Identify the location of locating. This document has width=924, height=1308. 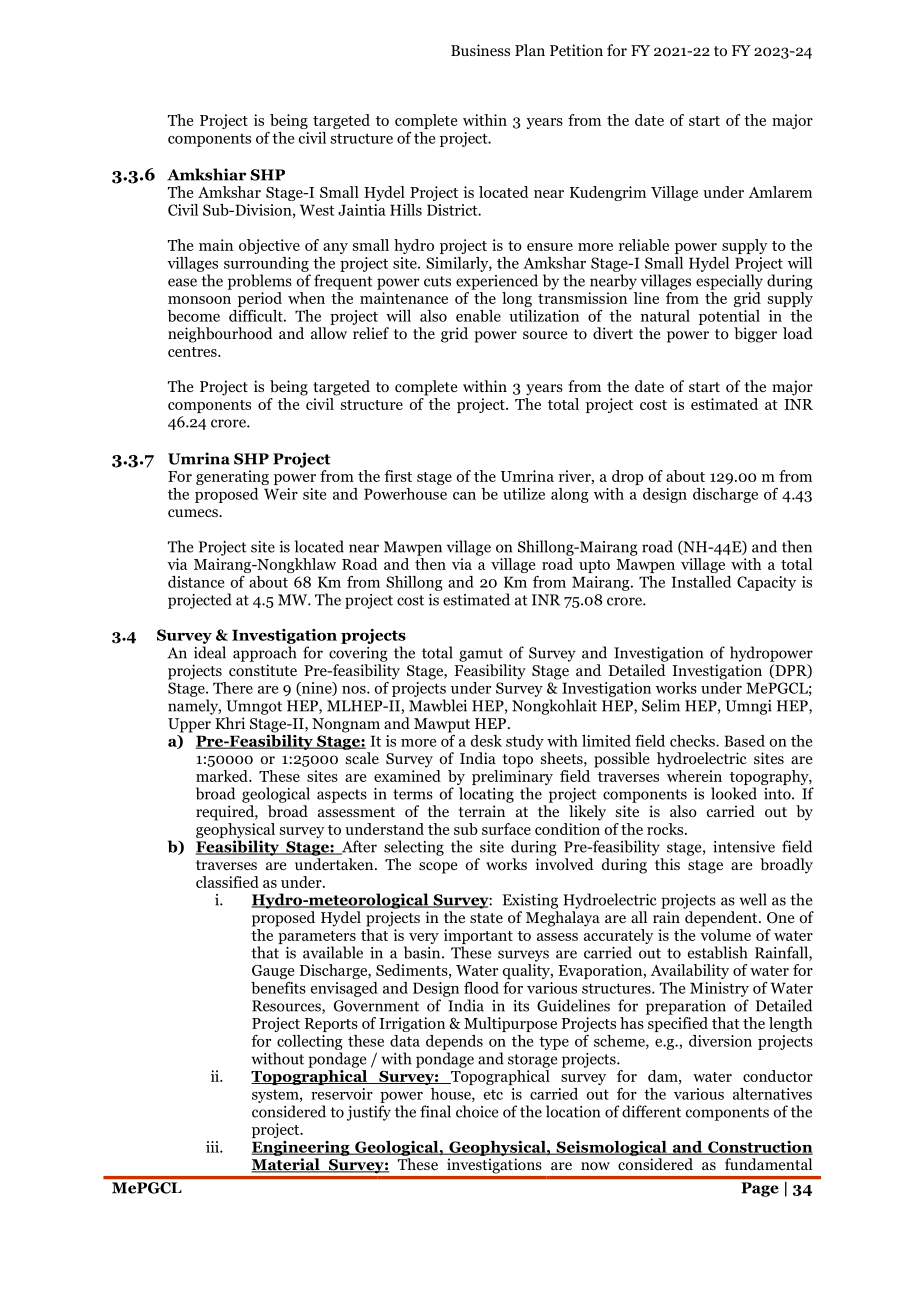
(486, 795).
